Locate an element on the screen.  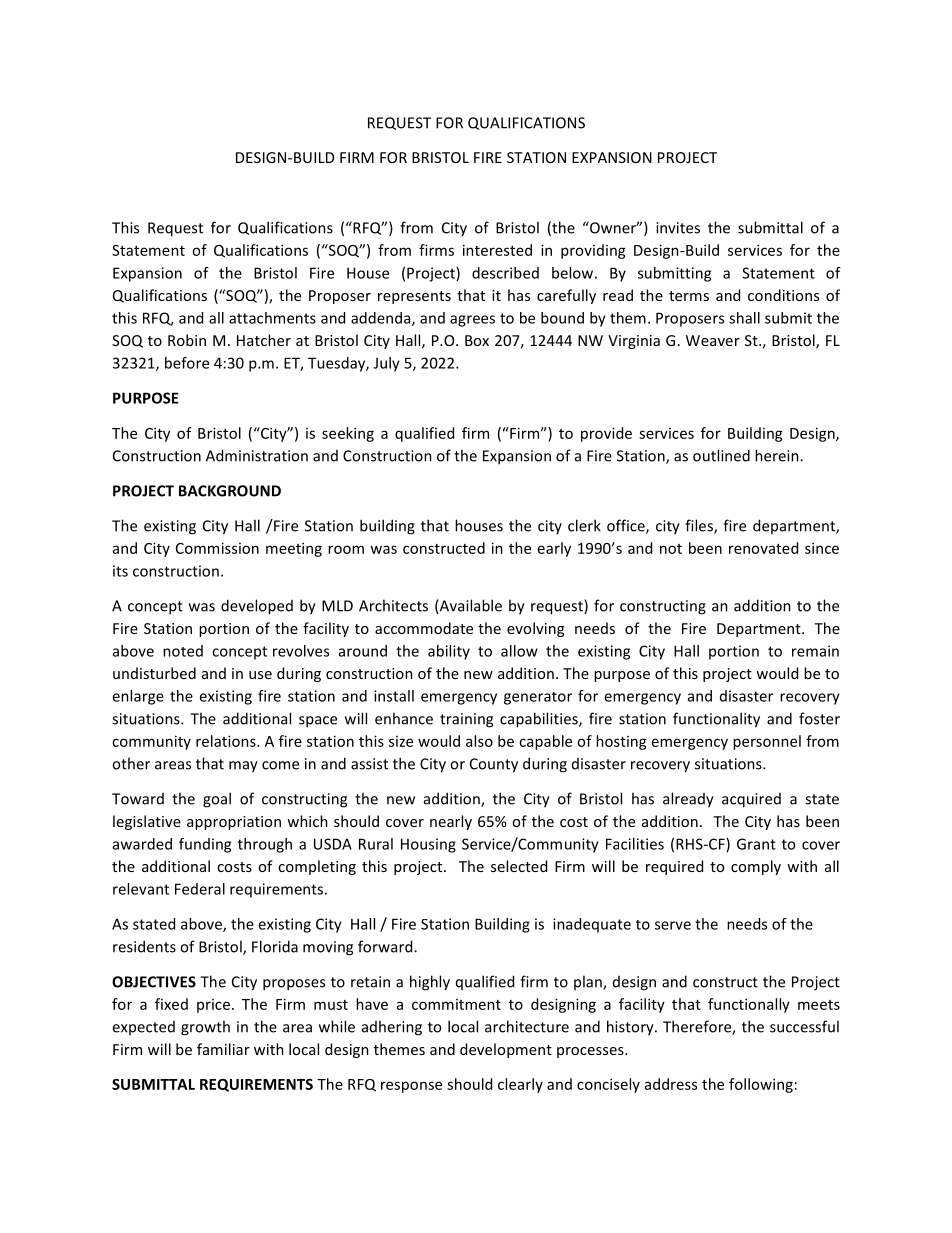
comply is located at coordinates (756, 867).
